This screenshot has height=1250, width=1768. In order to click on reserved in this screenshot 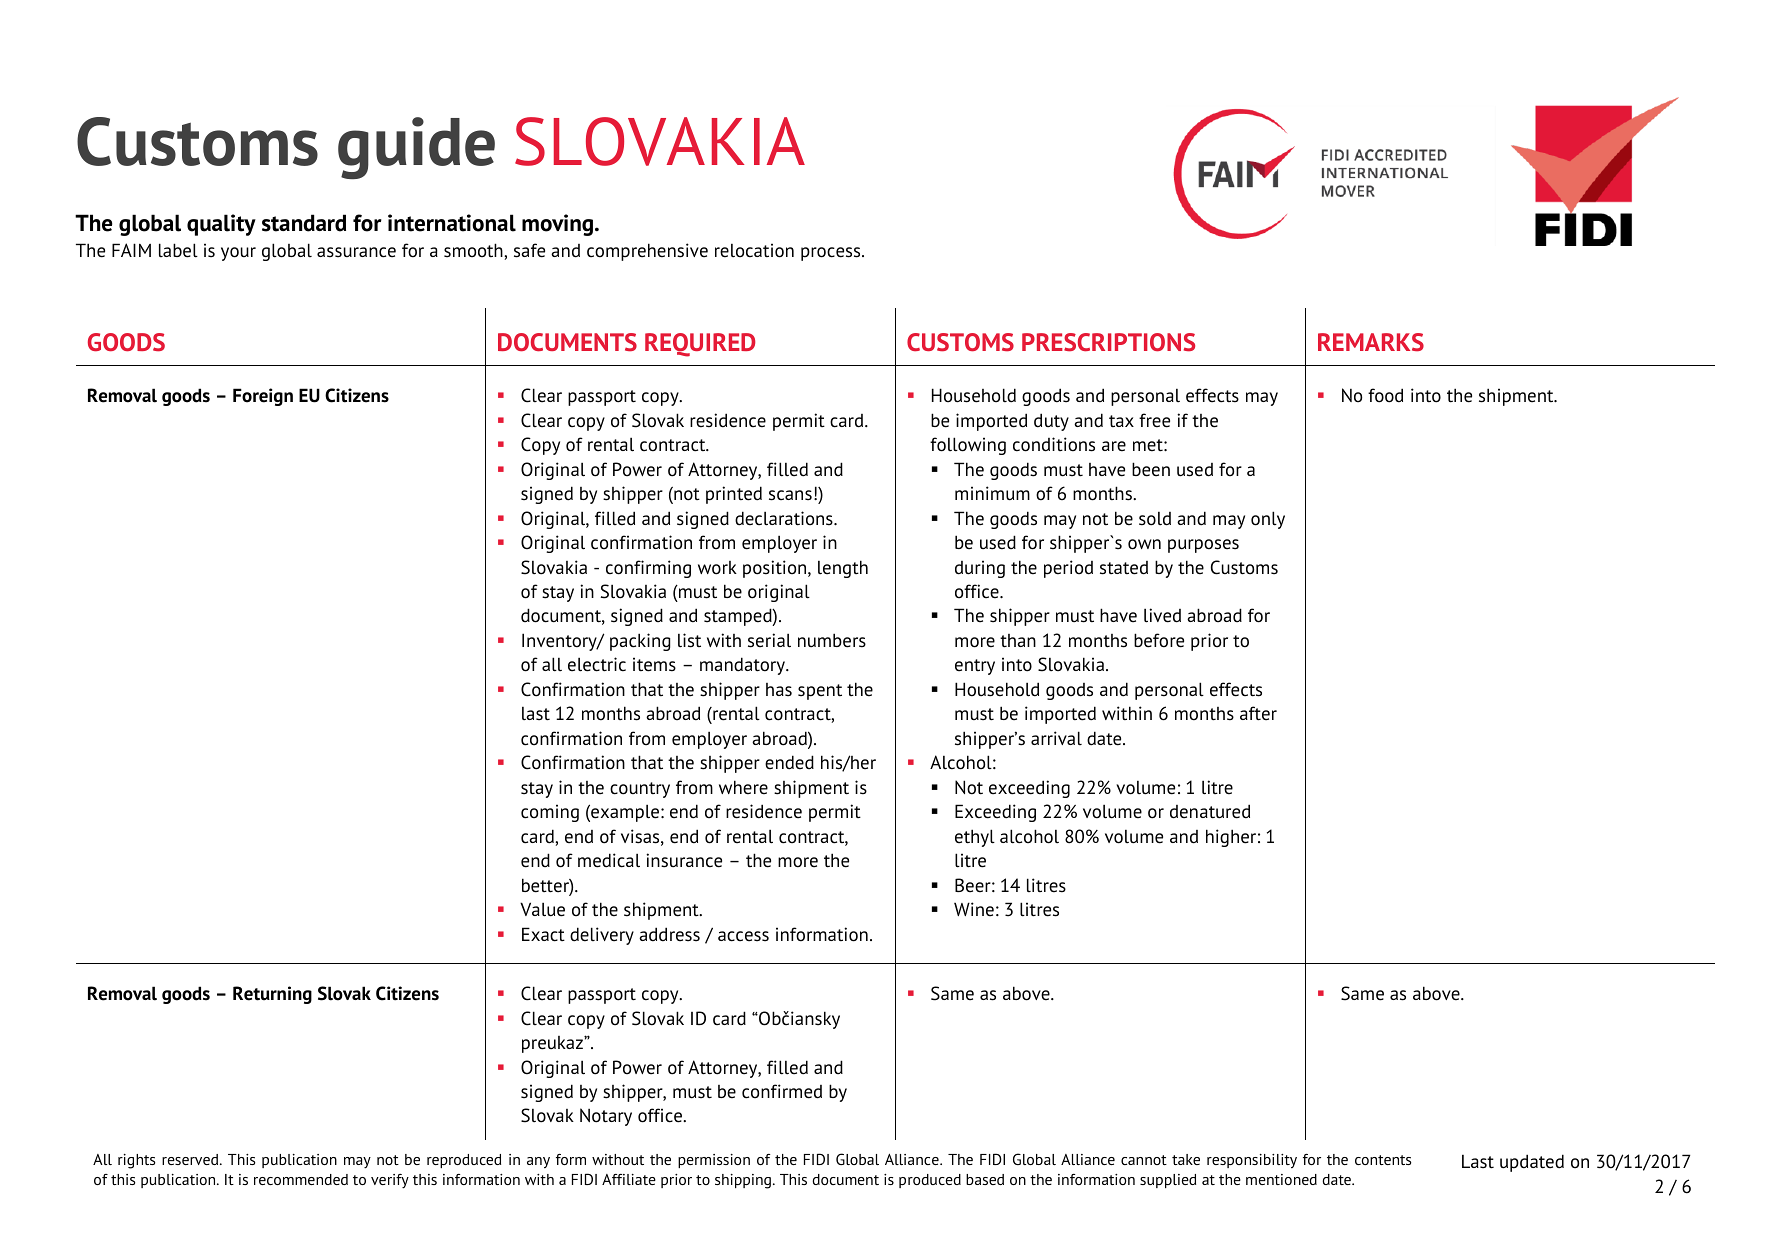, I will do `click(191, 1159)`.
